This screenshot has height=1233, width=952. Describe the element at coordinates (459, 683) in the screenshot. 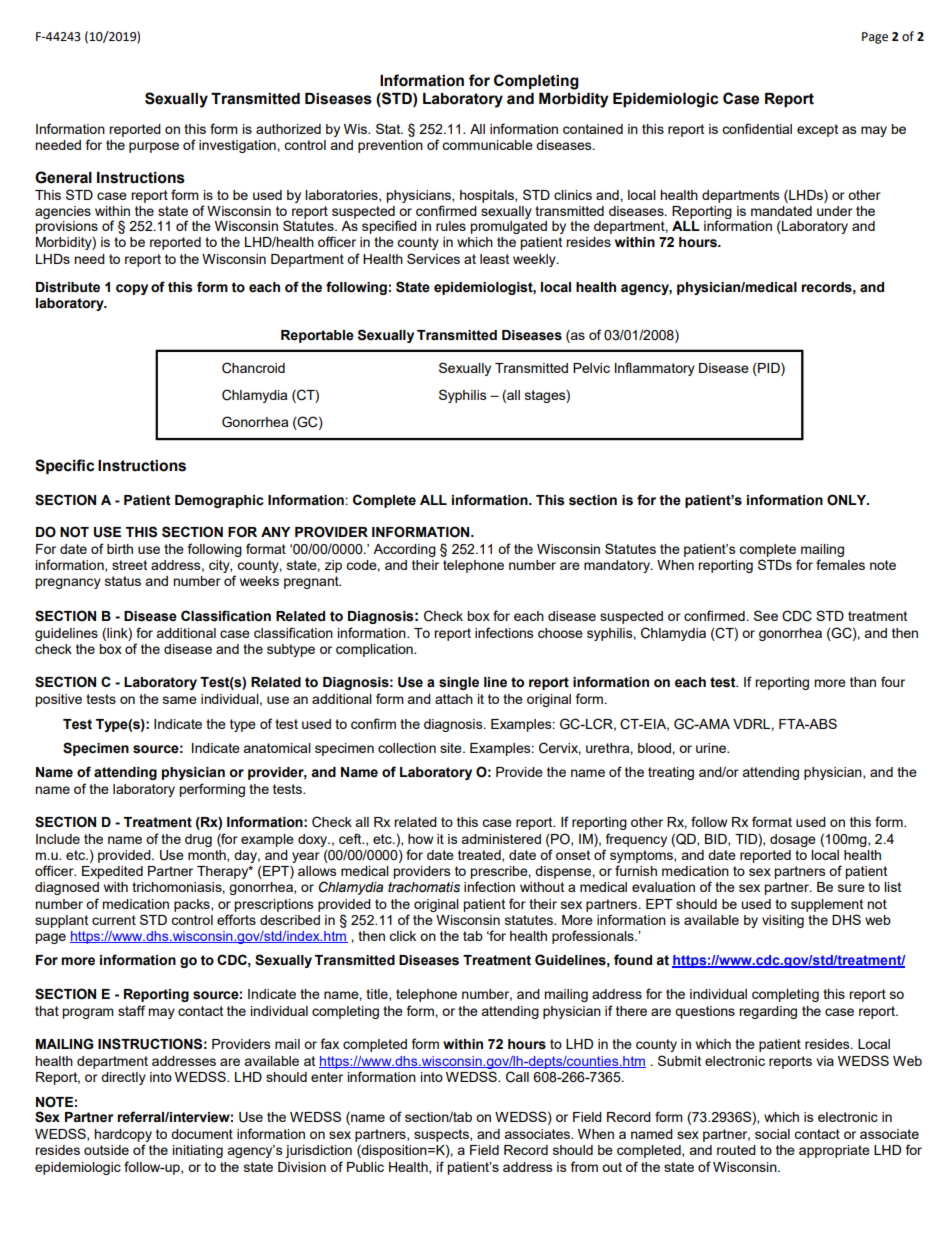

I see `single` at that location.
